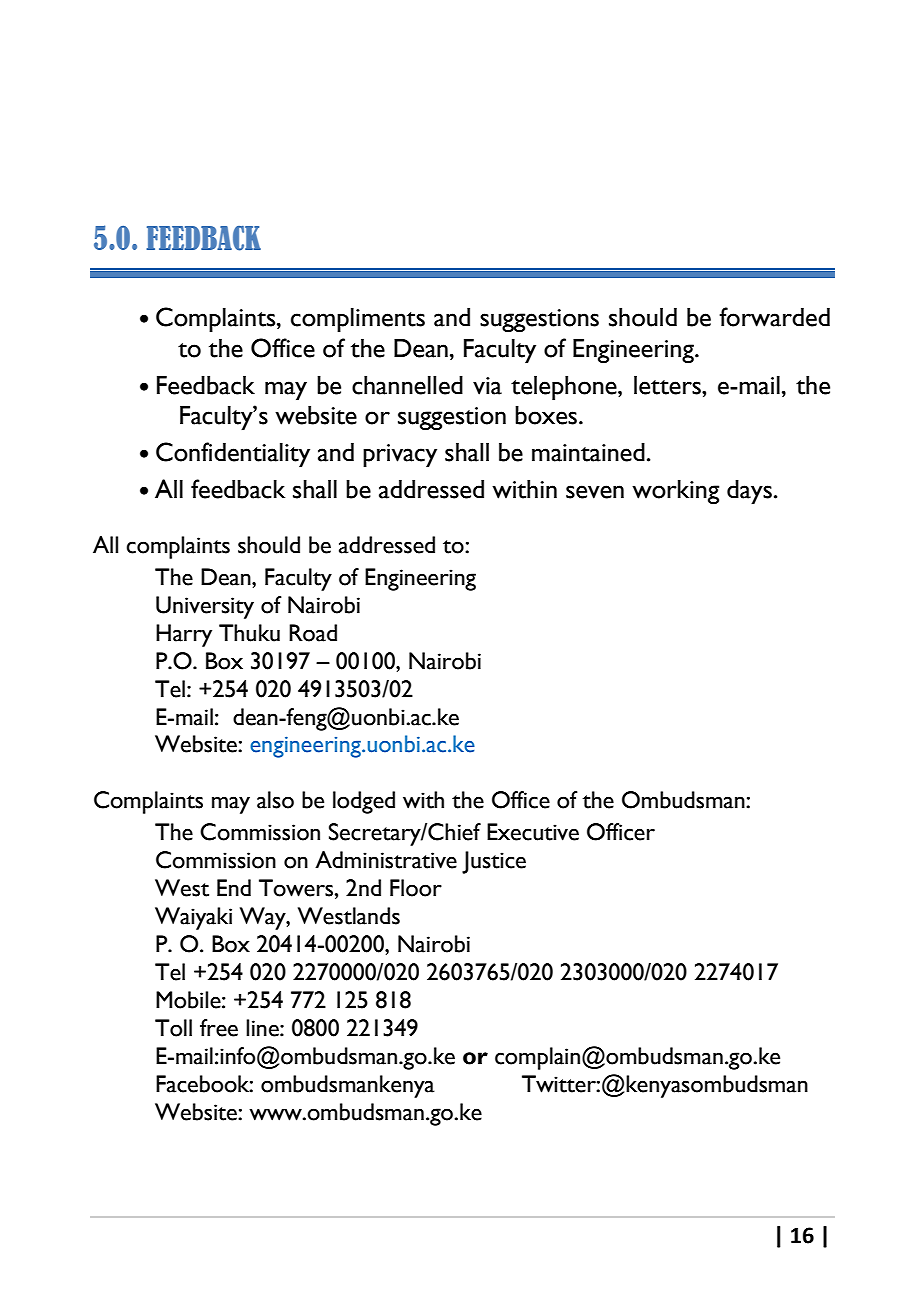 The image size is (924, 1303). Describe the element at coordinates (219, 1028) in the screenshot. I see `free` at that location.
